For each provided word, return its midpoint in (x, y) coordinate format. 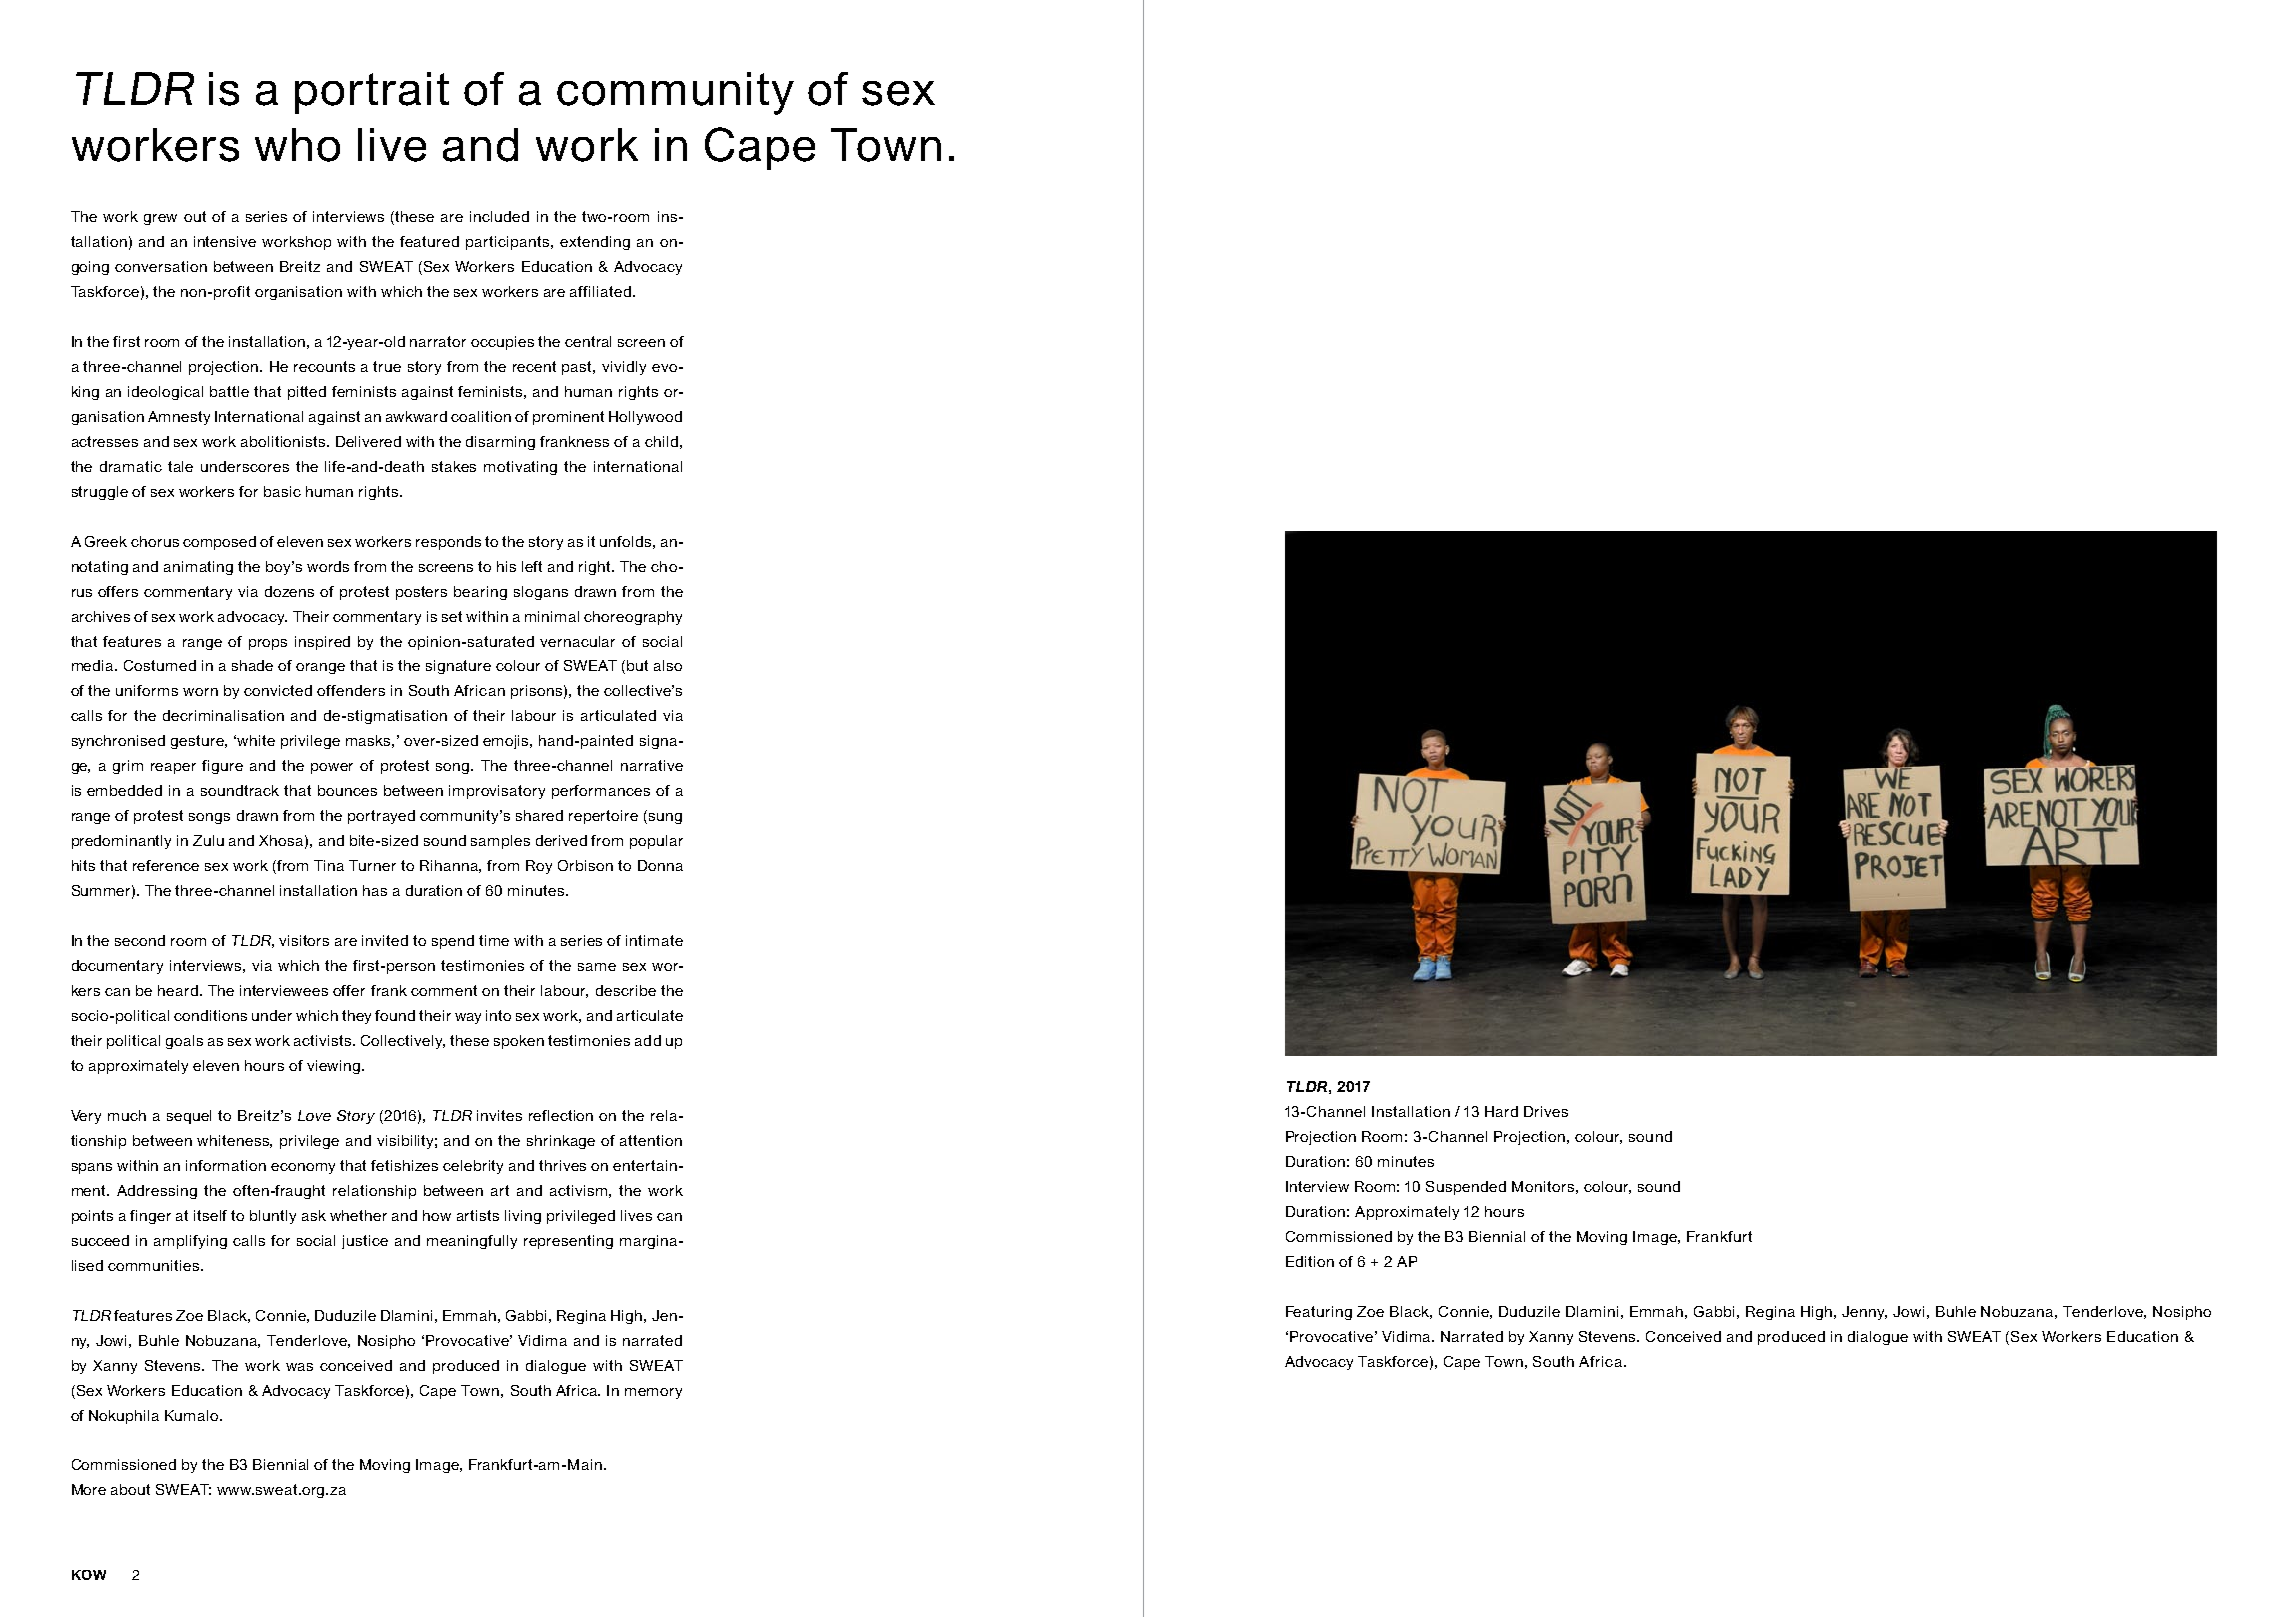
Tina (329, 865)
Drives (1546, 1111)
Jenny (1864, 1313)
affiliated (600, 291)
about (130, 1489)
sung (664, 818)
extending (595, 243)
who (297, 145)
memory (653, 1393)
